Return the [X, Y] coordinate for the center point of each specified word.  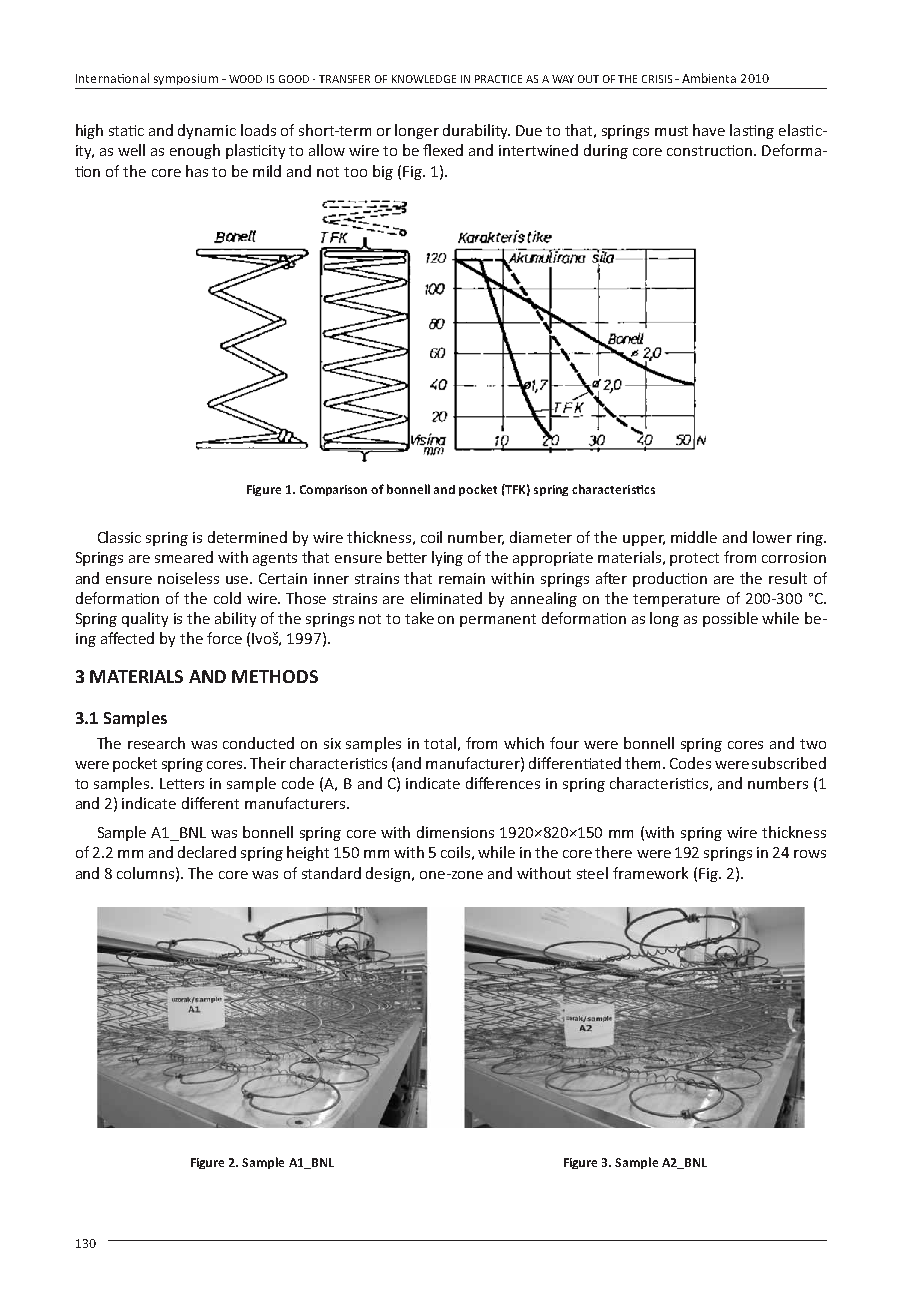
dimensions [455, 832]
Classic [119, 537]
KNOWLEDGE [424, 79]
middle [694, 537]
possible [730, 619]
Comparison [333, 490]
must [671, 131]
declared [207, 852]
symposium [186, 79]
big [383, 172]
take [419, 618]
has [197, 171]
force [224, 638]
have [709, 130]
